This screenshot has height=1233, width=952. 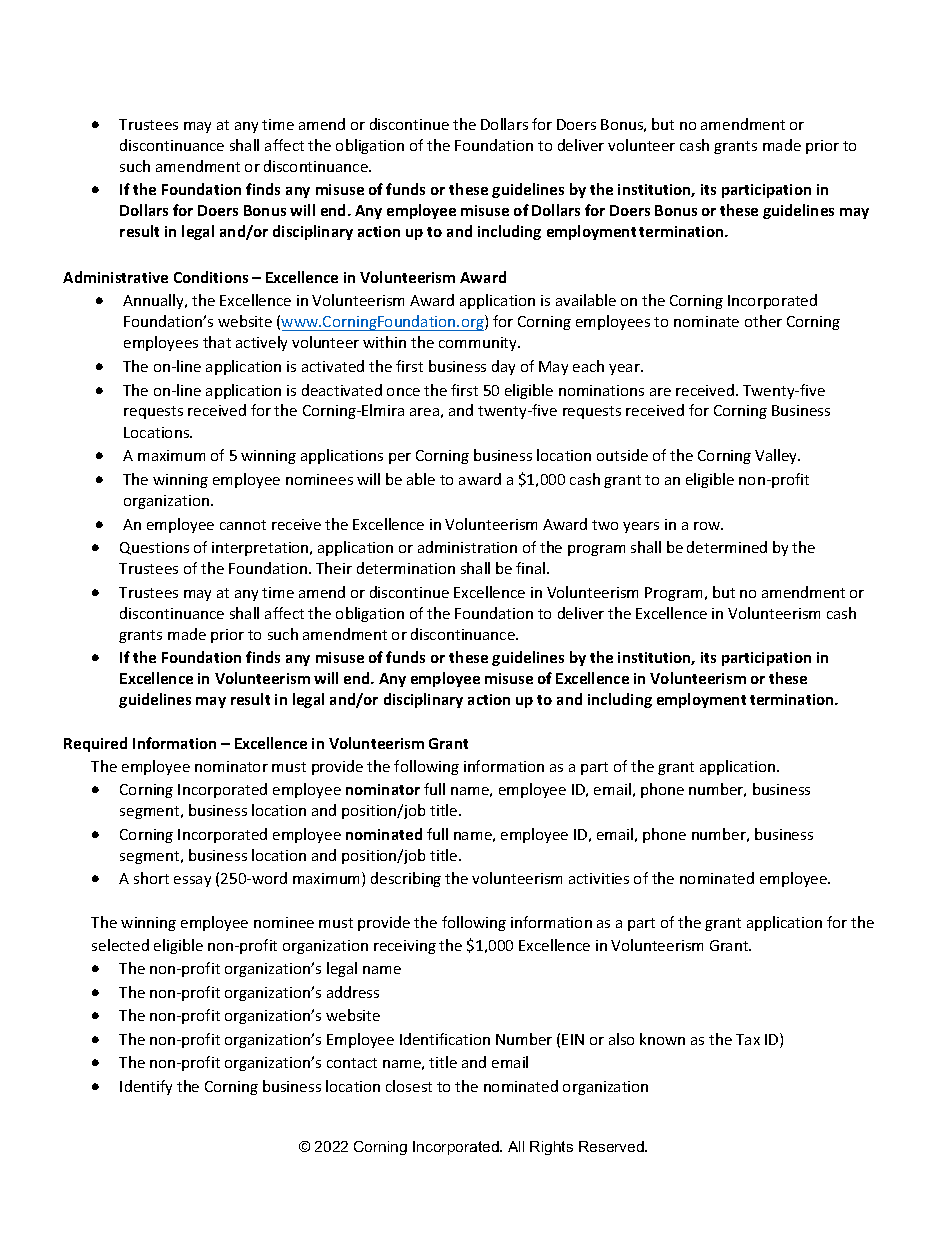 What do you see at coordinates (406, 568) in the screenshot?
I see `determination` at bounding box center [406, 568].
